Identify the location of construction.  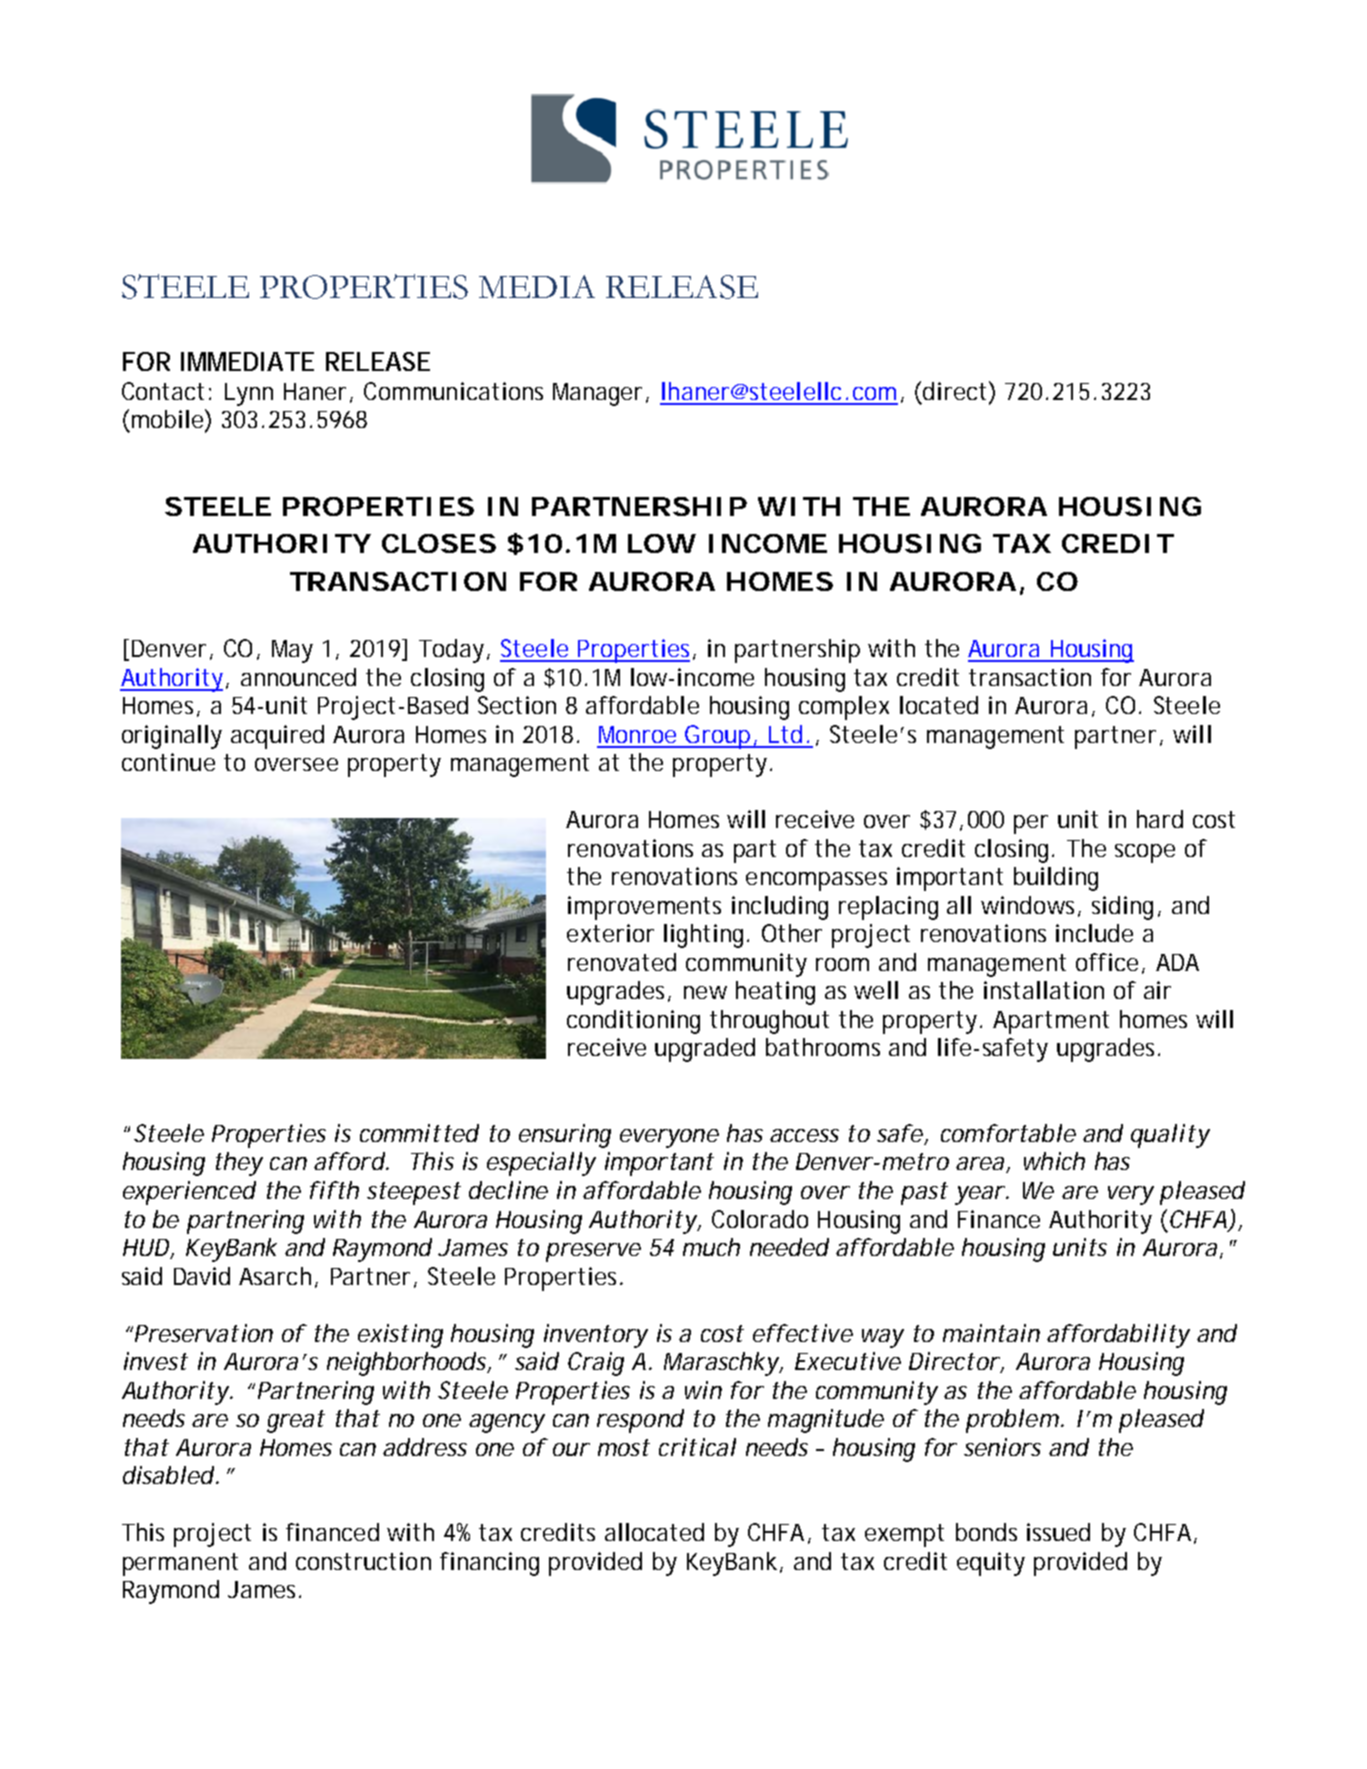
(363, 1561).
